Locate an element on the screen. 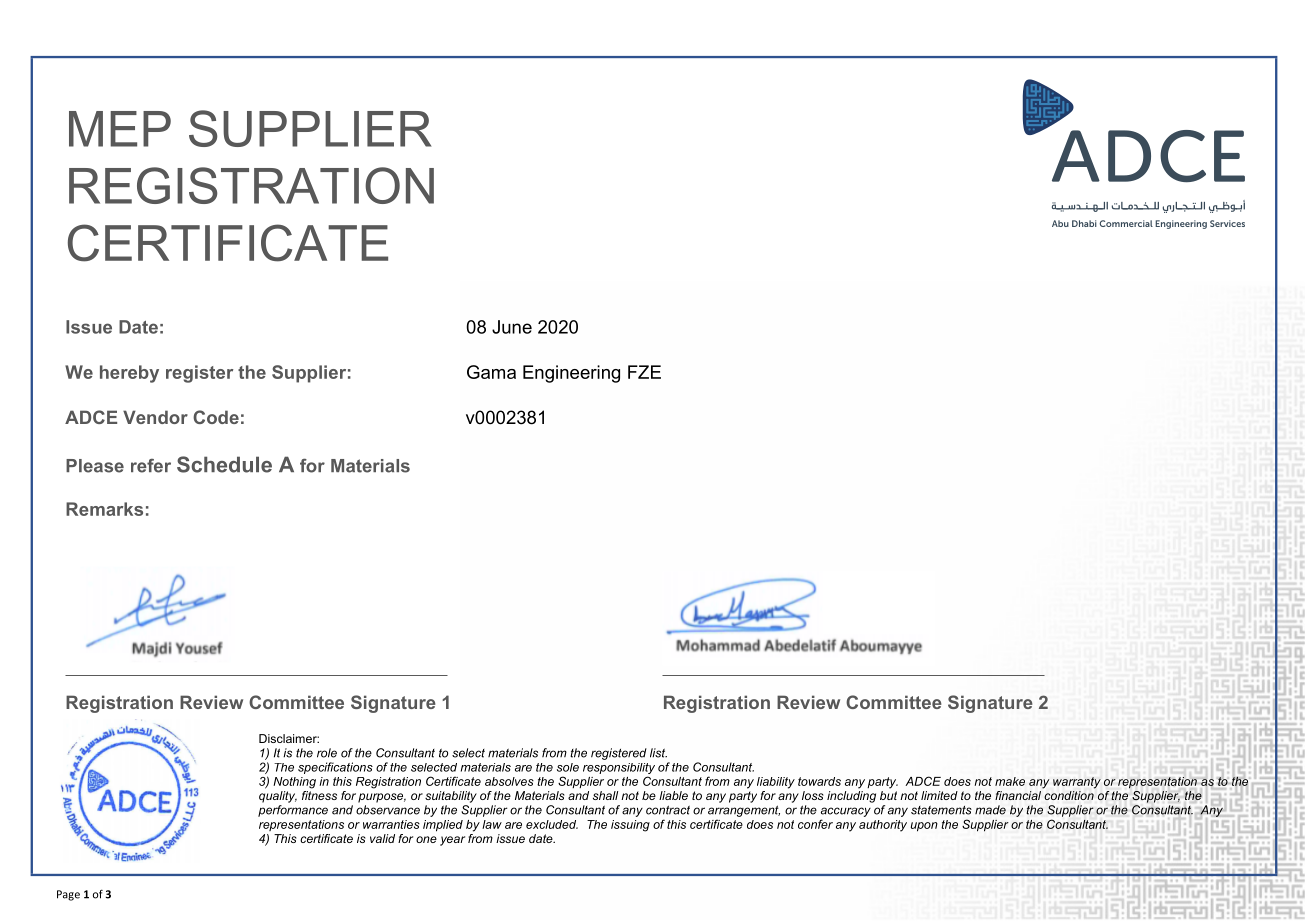 The width and height of the screenshot is (1308, 924). MEP is located at coordinates (120, 129).
